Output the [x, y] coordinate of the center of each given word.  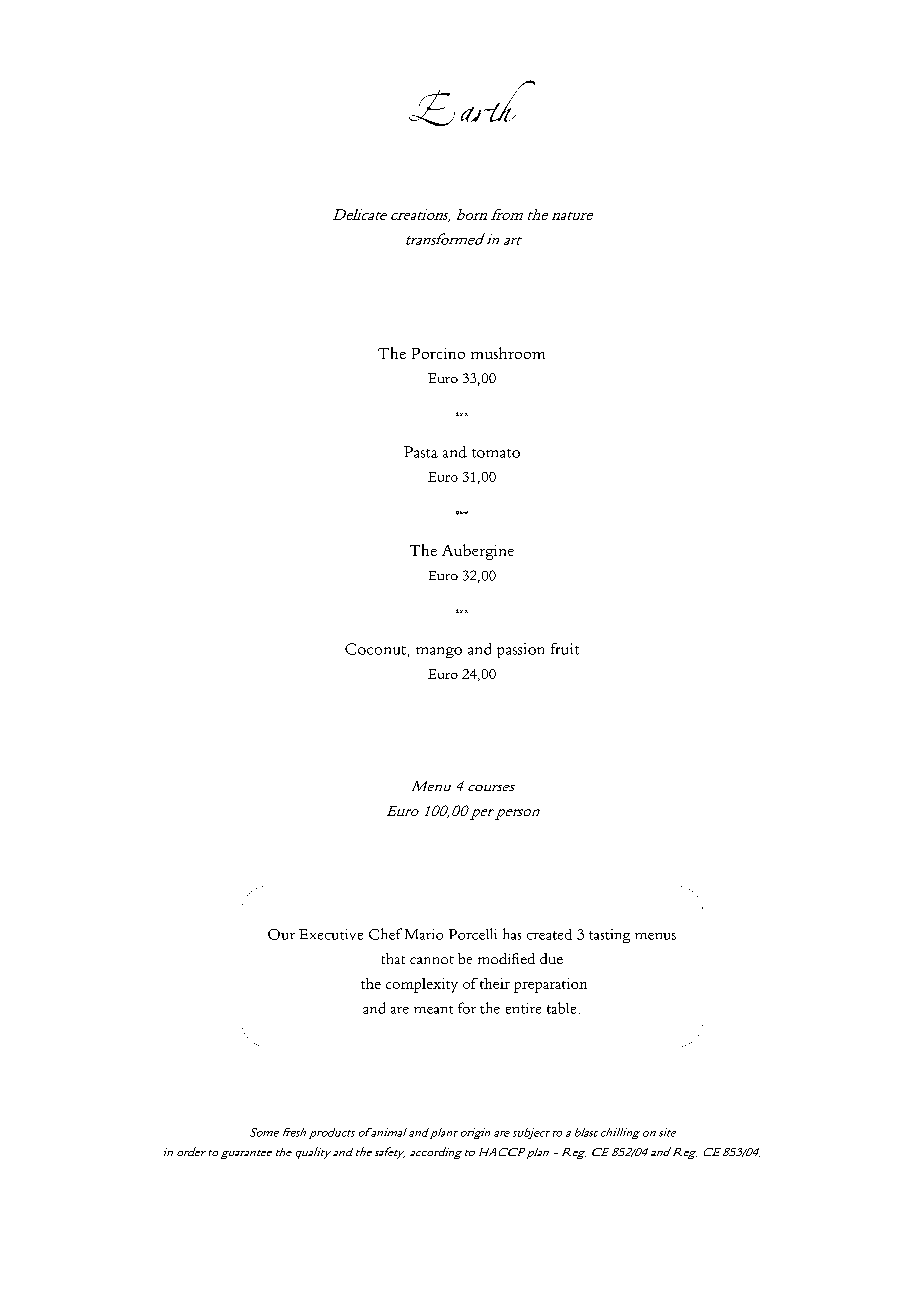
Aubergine [478, 552]
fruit [565, 649]
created [549, 934]
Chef [385, 934]
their [495, 983]
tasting [609, 936]
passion [520, 650]
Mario [424, 934]
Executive [331, 934]
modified [506, 958]
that [393, 958]
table [561, 1008]
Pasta [421, 452]
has [512, 934]
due [551, 958]
